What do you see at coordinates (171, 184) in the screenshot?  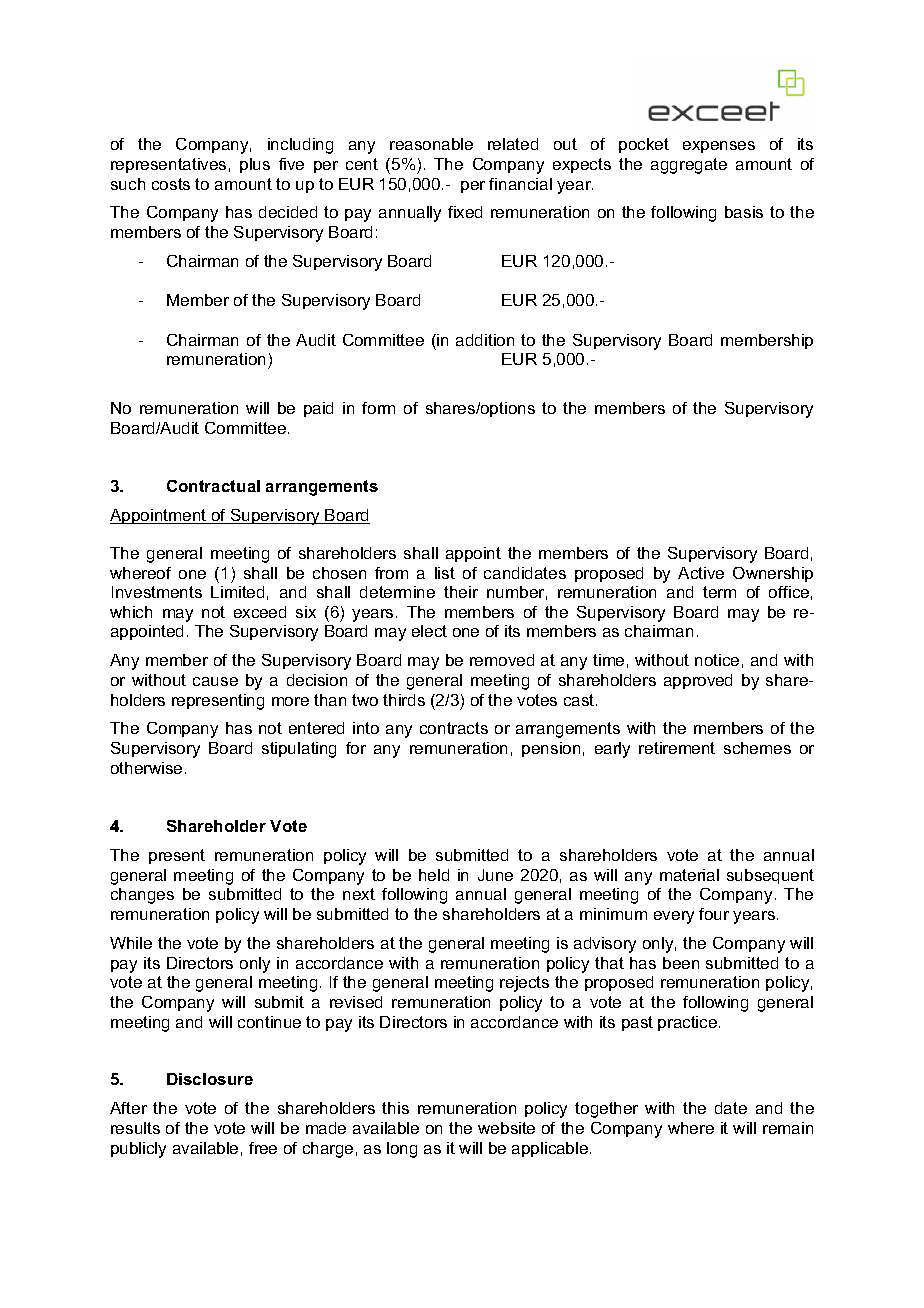 I see `costs` at bounding box center [171, 184].
